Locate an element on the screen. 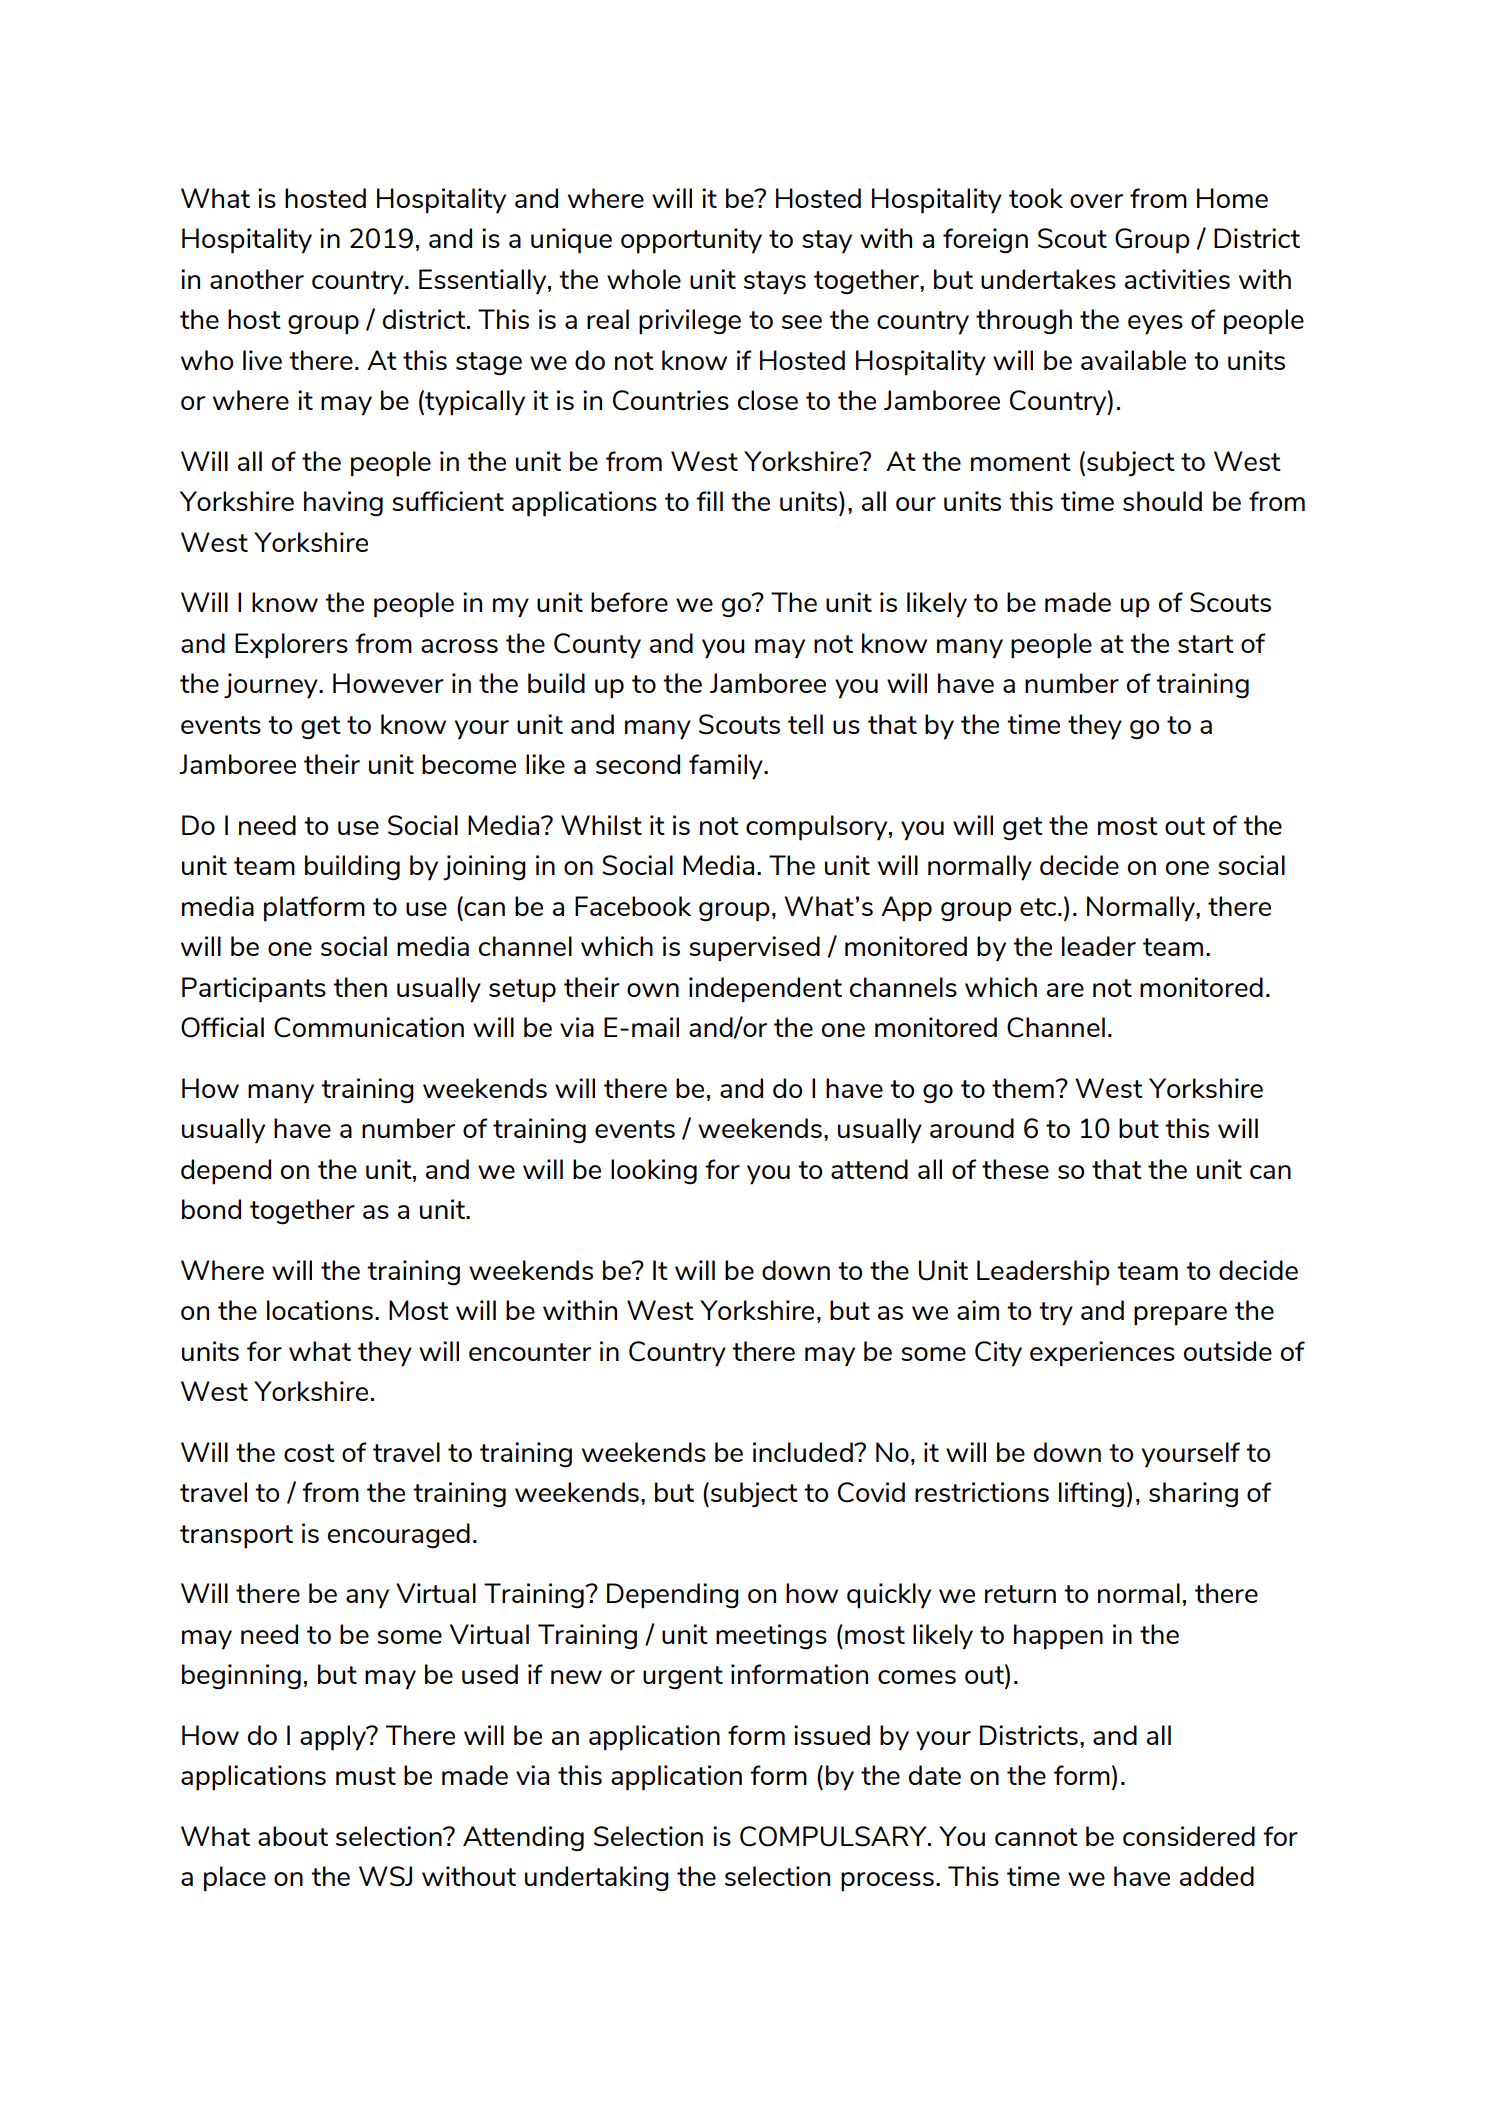 The width and height of the screenshot is (1489, 2105). about is located at coordinates (293, 1836).
